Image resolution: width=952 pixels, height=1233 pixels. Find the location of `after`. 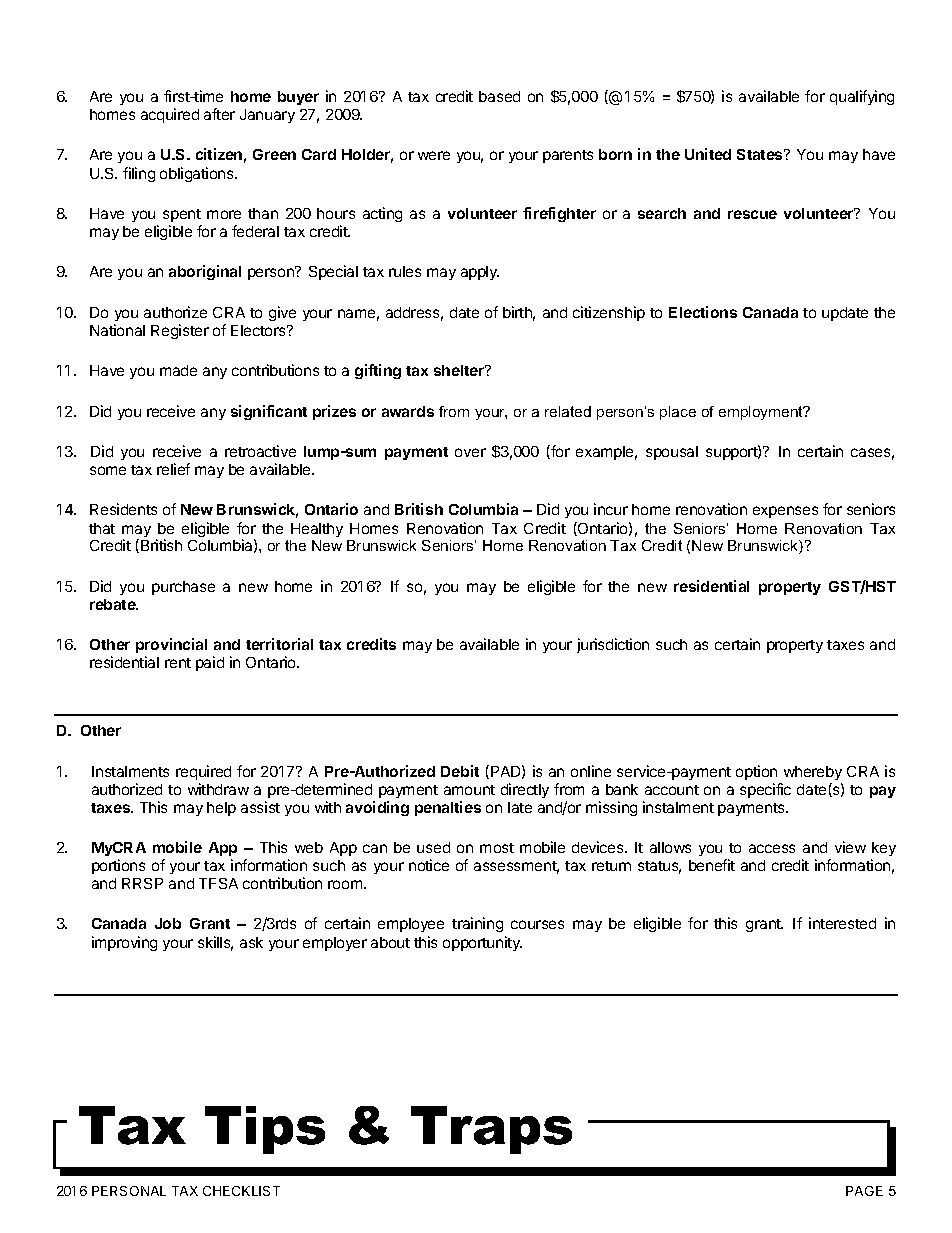

after is located at coordinates (219, 114).
